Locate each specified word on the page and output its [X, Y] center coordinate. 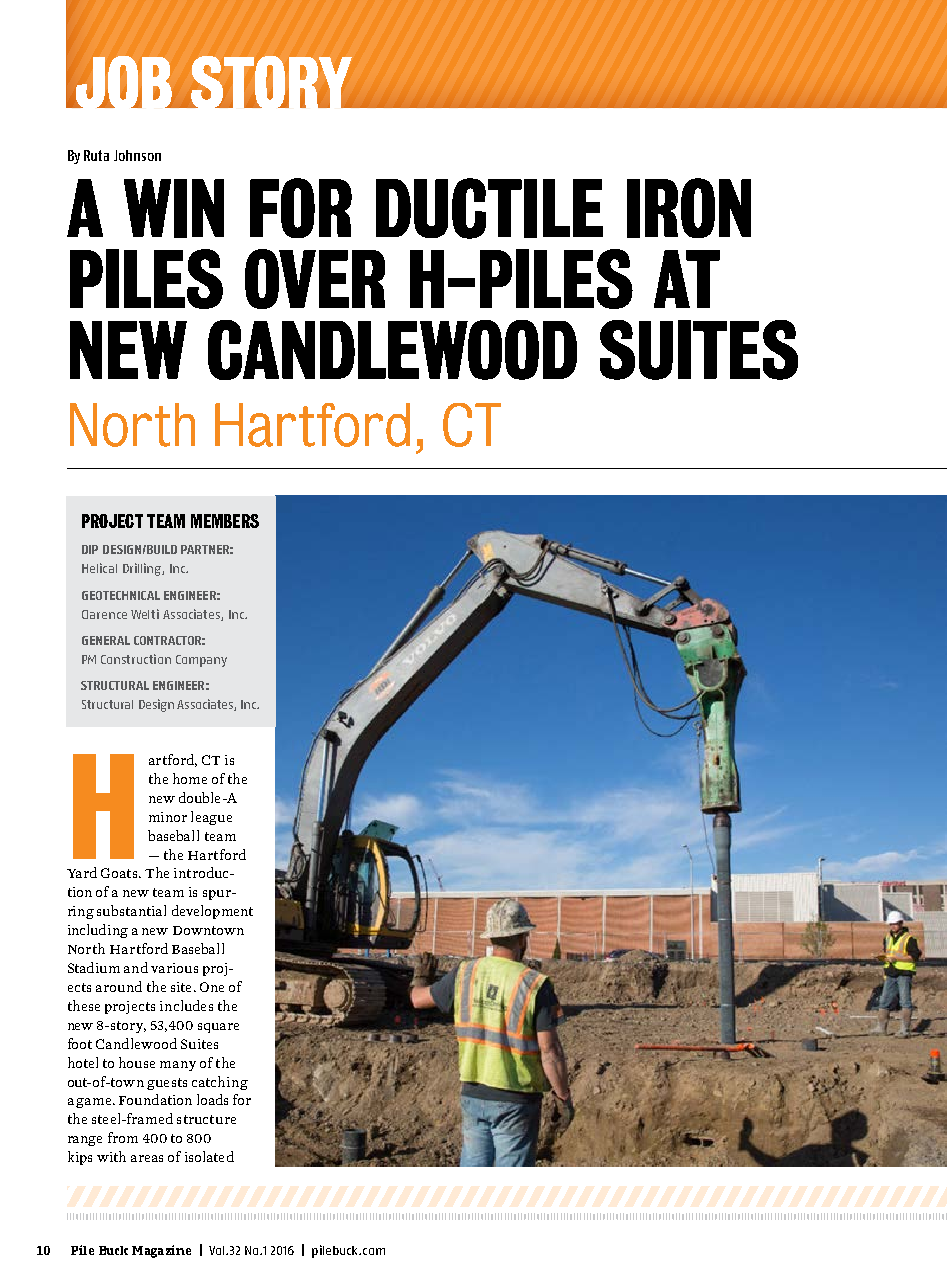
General [106, 640]
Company [201, 661]
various [174, 968]
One [212, 987]
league [211, 818]
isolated [209, 1156]
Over [315, 279]
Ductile [489, 208]
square [218, 1028]
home [190, 778]
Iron [689, 208]
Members [225, 521]
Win [174, 208]
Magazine [161, 1251]
